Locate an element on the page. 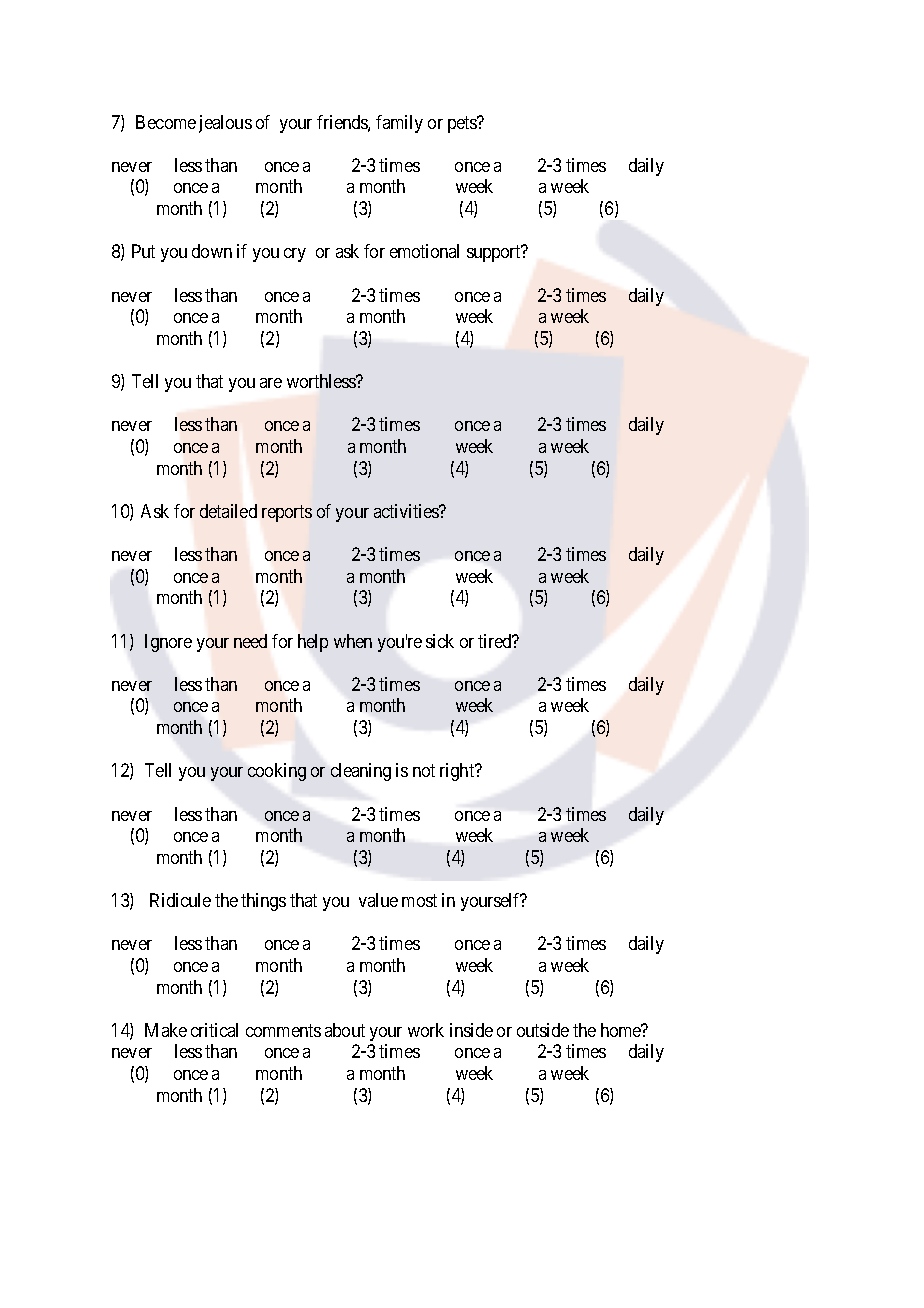 The width and height of the image is (924, 1308). jealous is located at coordinates (225, 124).
